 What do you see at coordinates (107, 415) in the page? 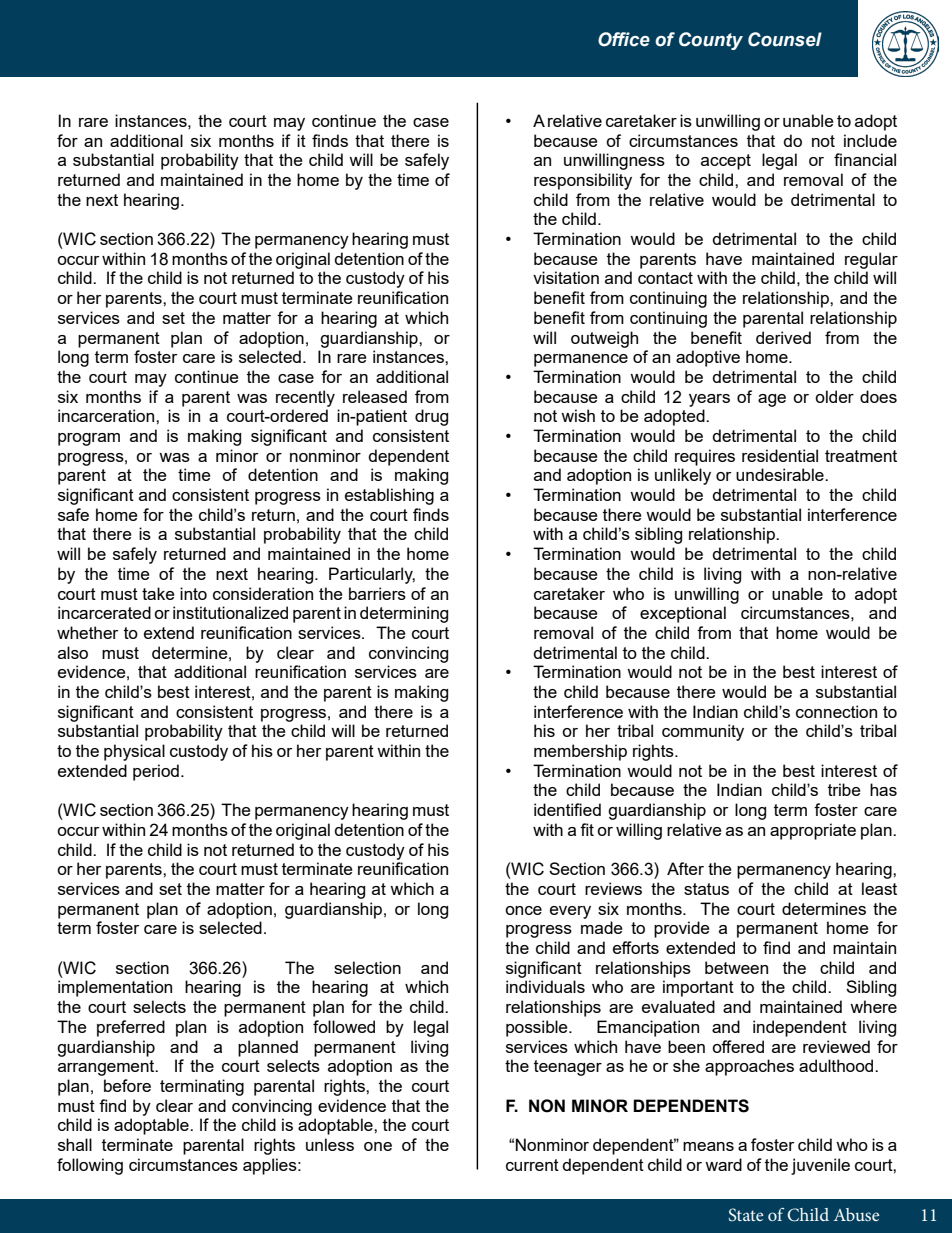
I see `incarceration` at bounding box center [107, 415].
